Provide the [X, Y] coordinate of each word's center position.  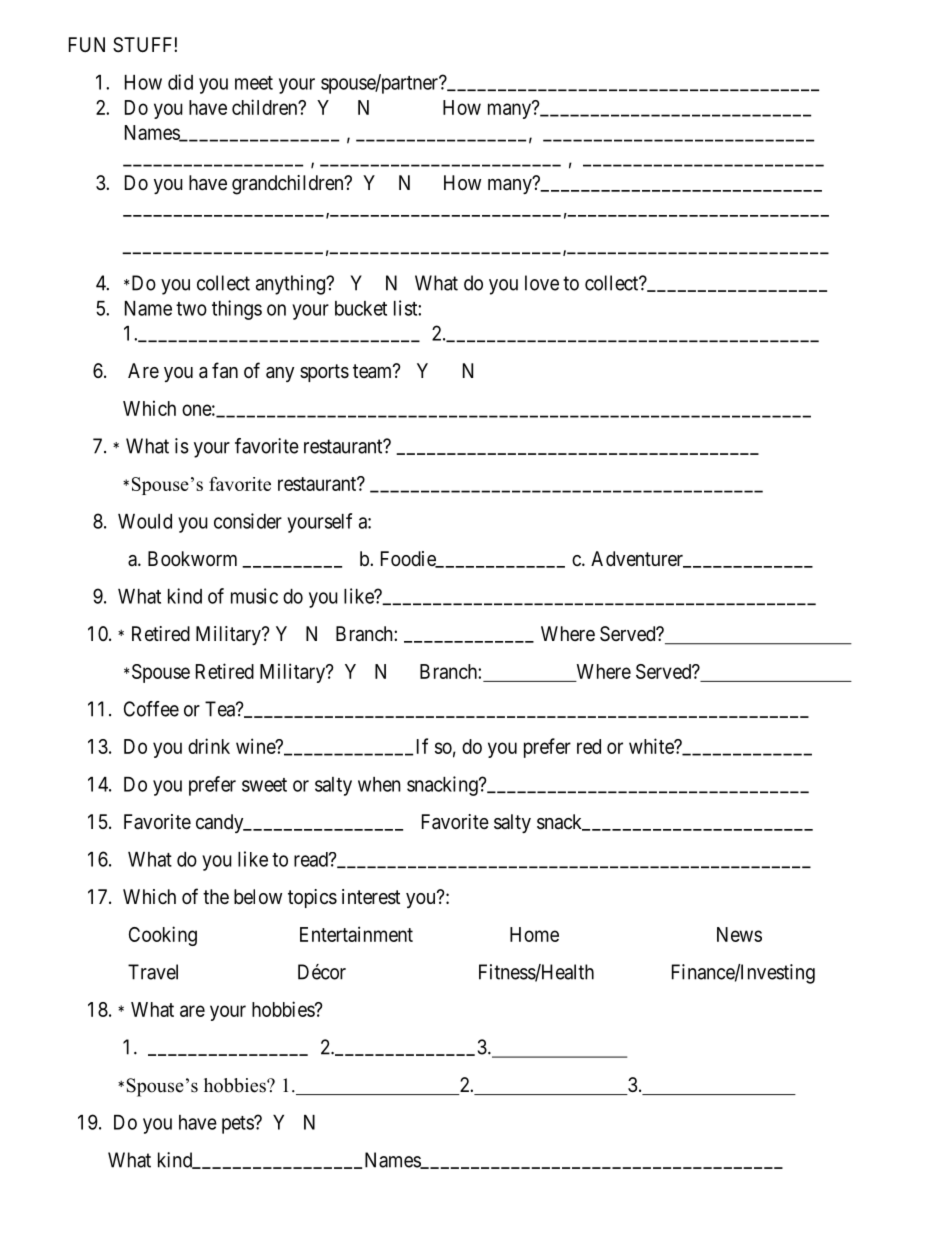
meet [254, 83]
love [542, 283]
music [254, 596]
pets [238, 1125]
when [379, 784]
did [180, 82]
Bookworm [192, 558]
